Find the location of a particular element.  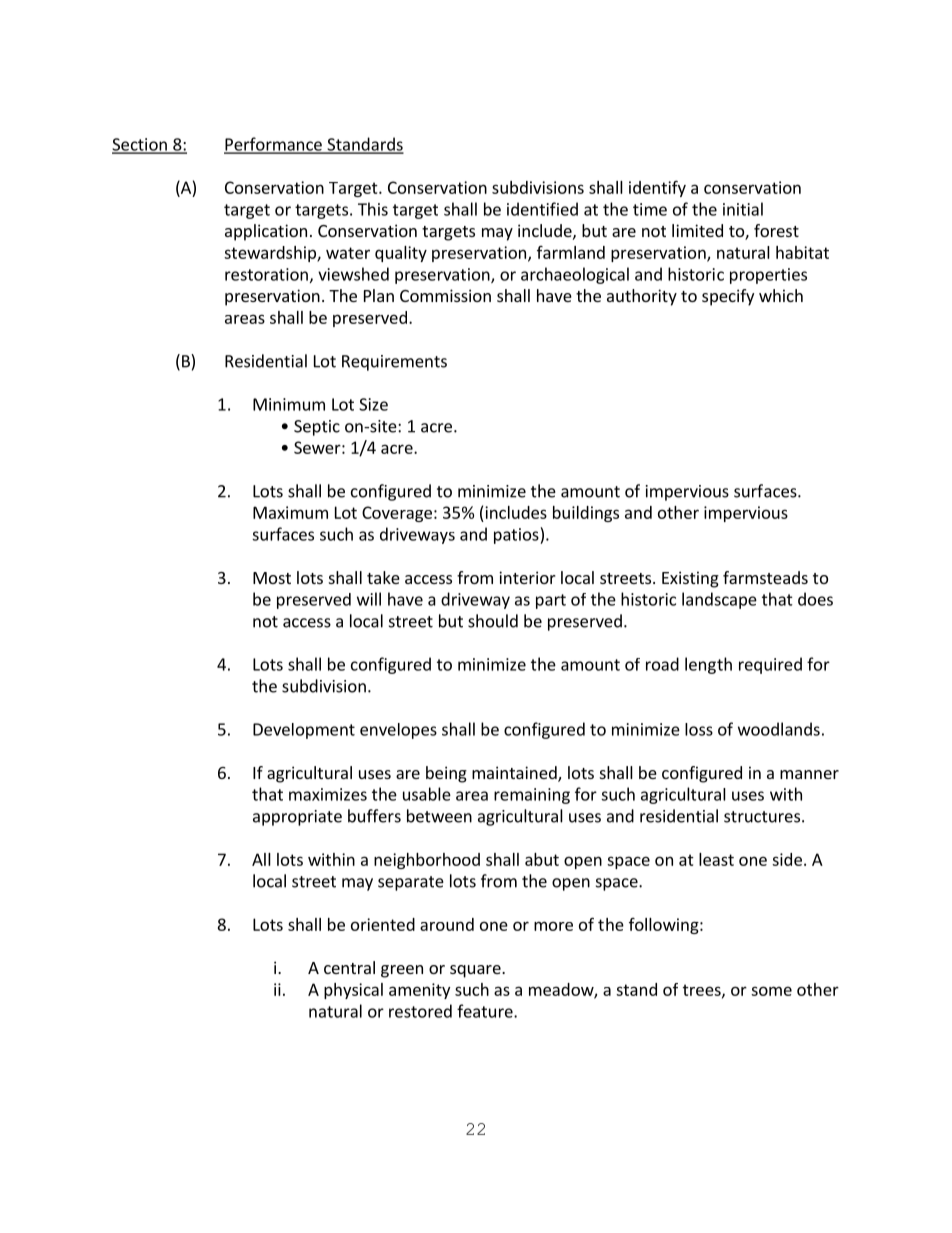

Performance is located at coordinates (274, 145).
